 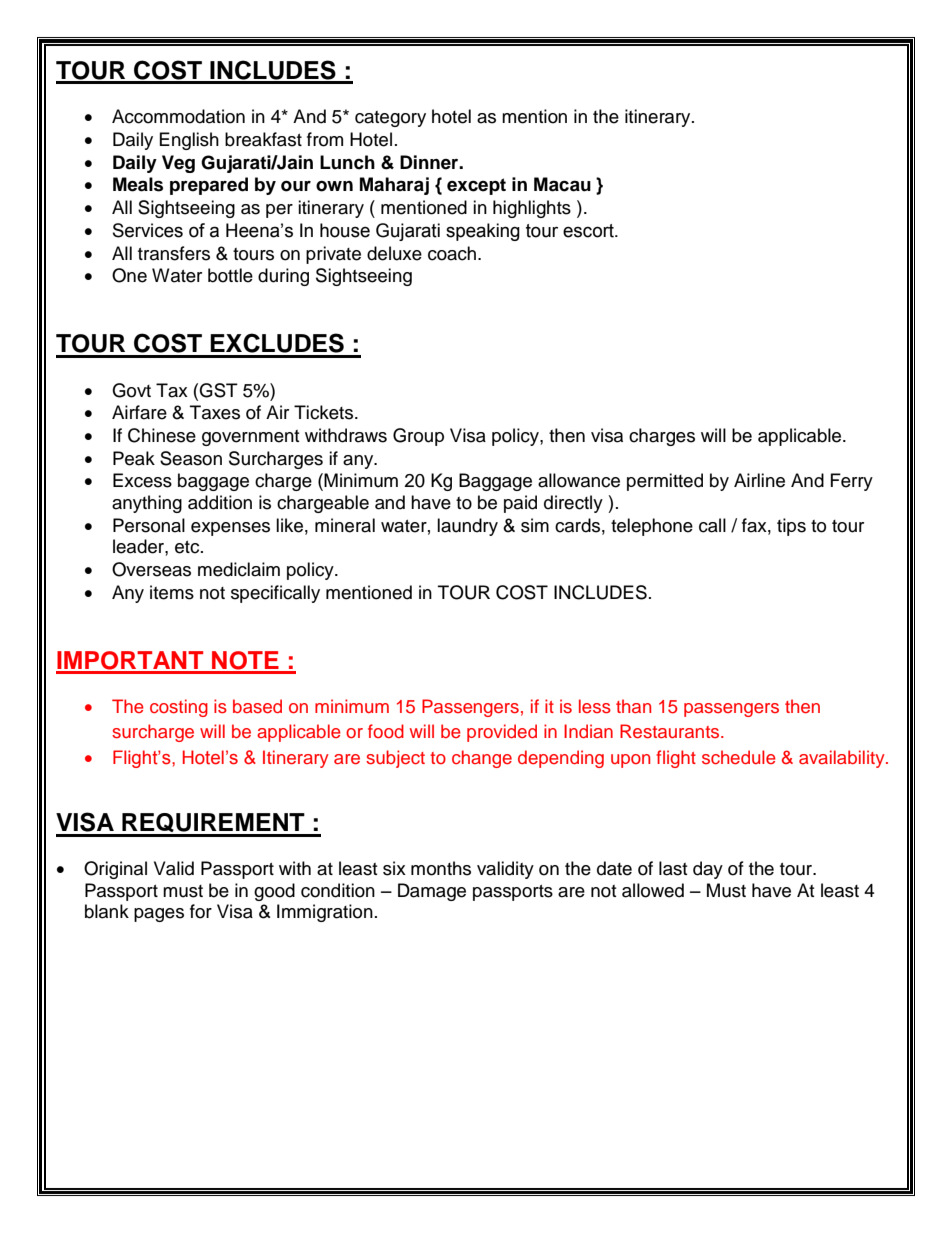 I want to click on laundry, so click(x=467, y=527).
